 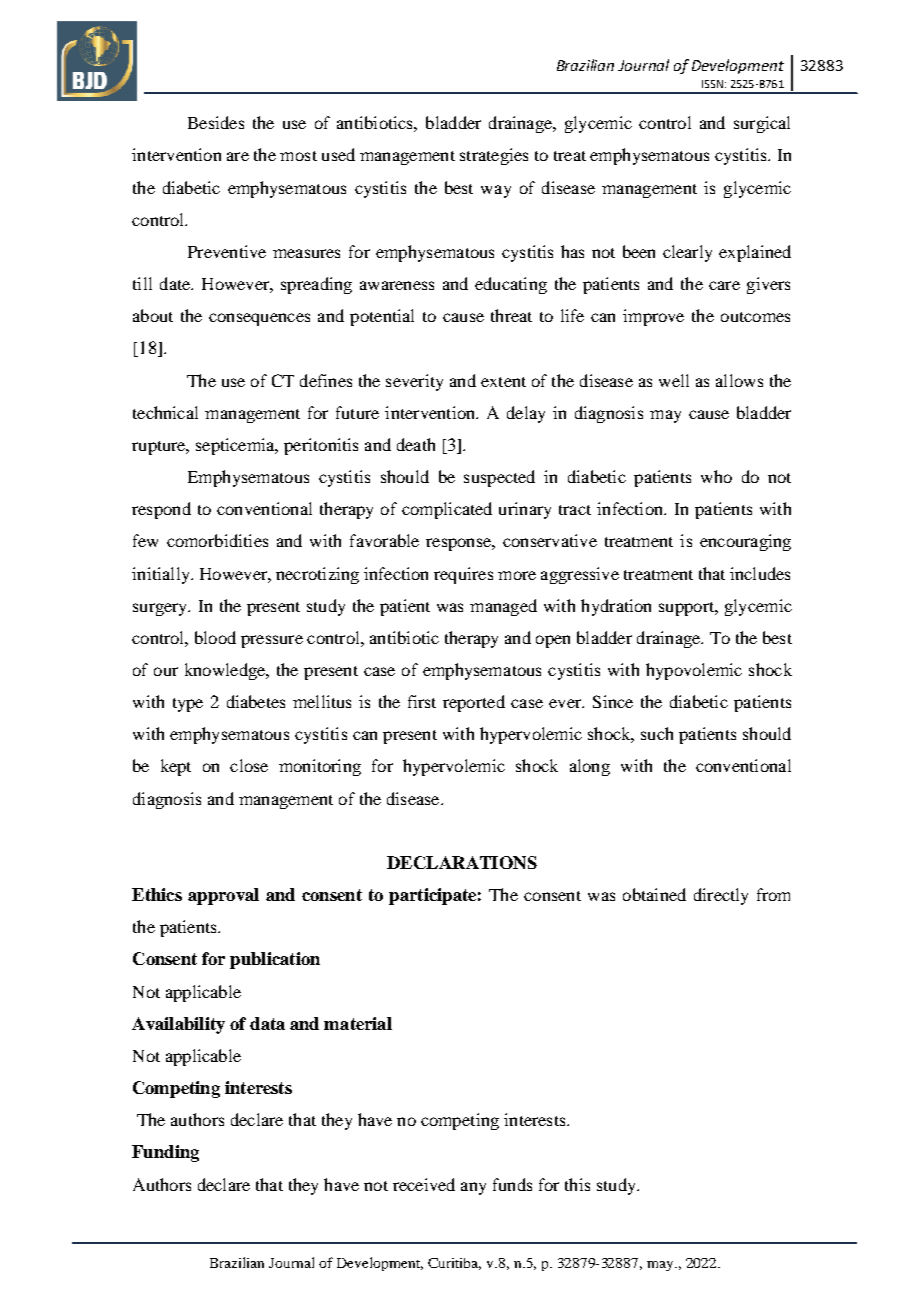 What do you see at coordinates (503, 382) in the document?
I see `extent` at bounding box center [503, 382].
